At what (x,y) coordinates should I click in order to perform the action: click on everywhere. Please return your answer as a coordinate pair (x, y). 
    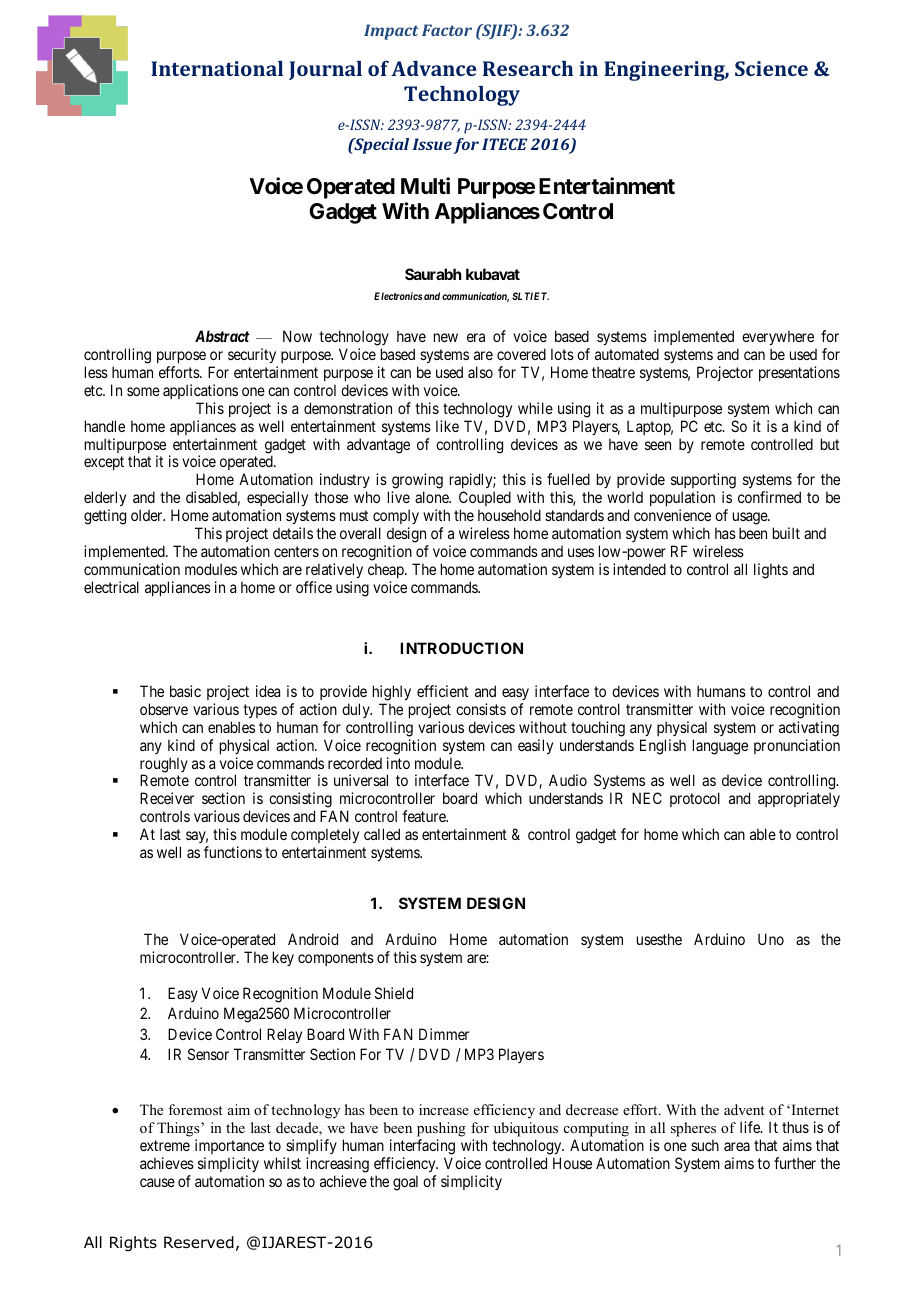
    Looking at the image, I should click on (778, 339).
